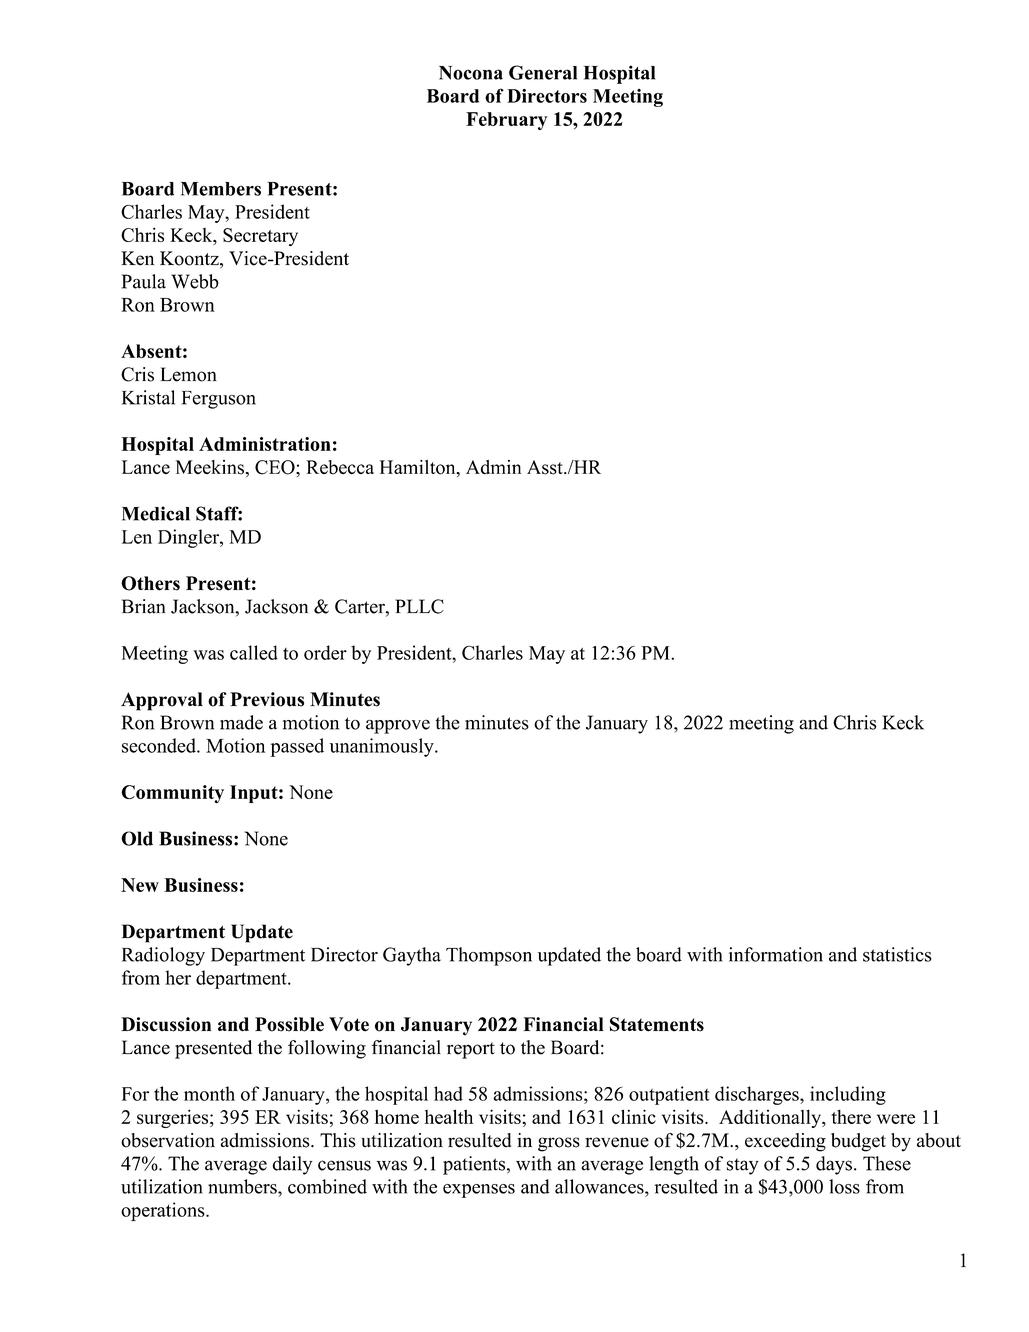 The width and height of the screenshot is (1029, 1332). What do you see at coordinates (243, 1186) in the screenshot?
I see `numbers` at bounding box center [243, 1186].
